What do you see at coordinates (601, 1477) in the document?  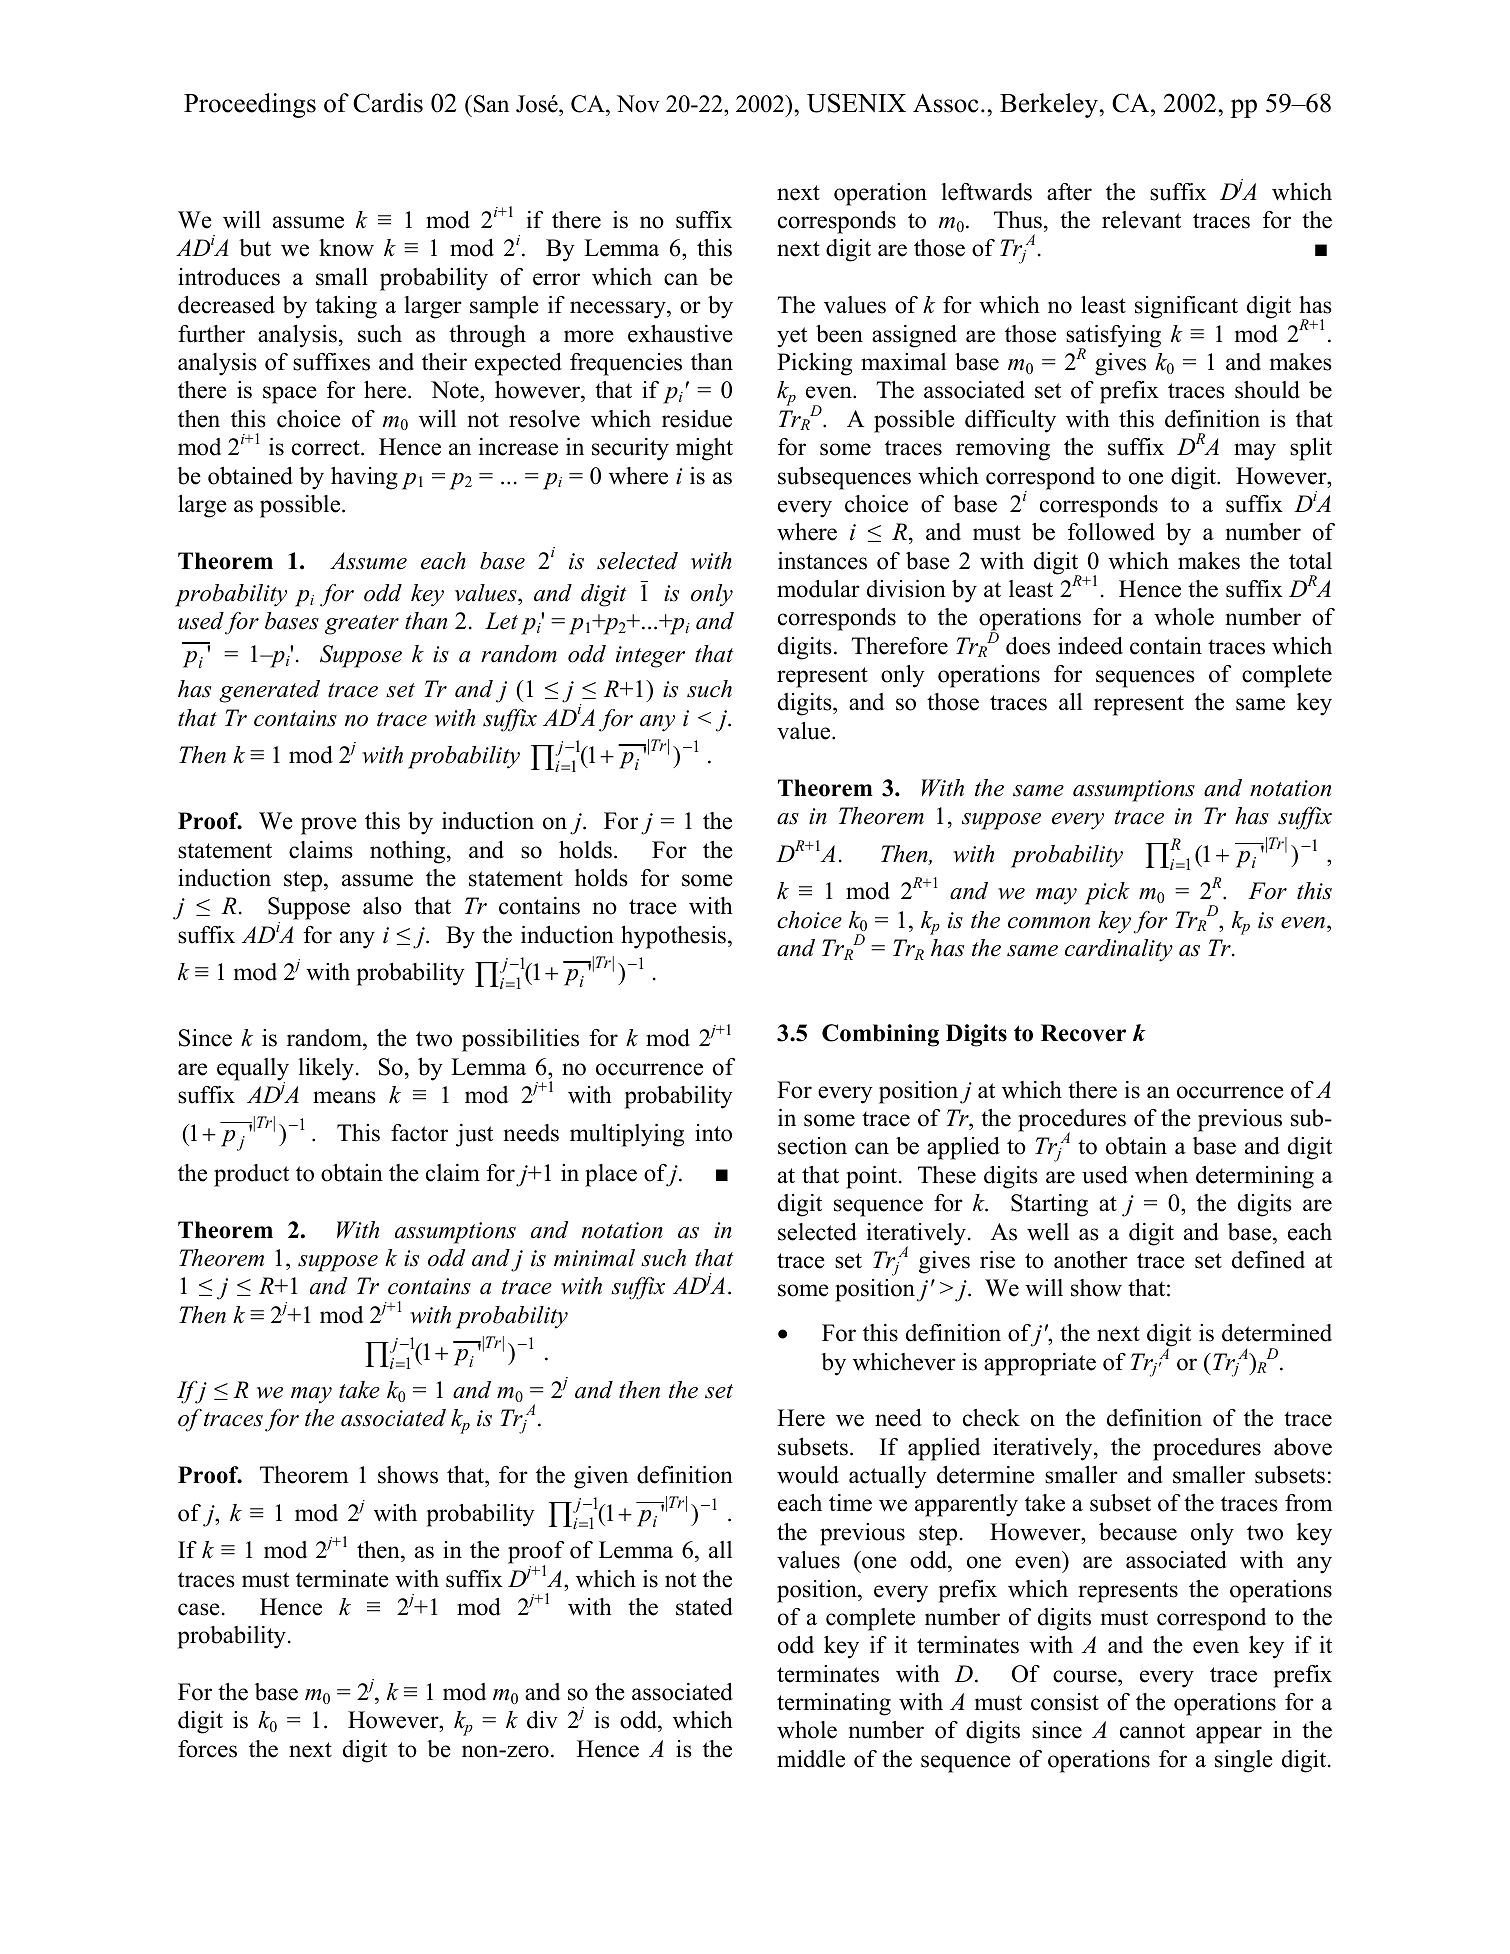 I see `given` at bounding box center [601, 1477].
